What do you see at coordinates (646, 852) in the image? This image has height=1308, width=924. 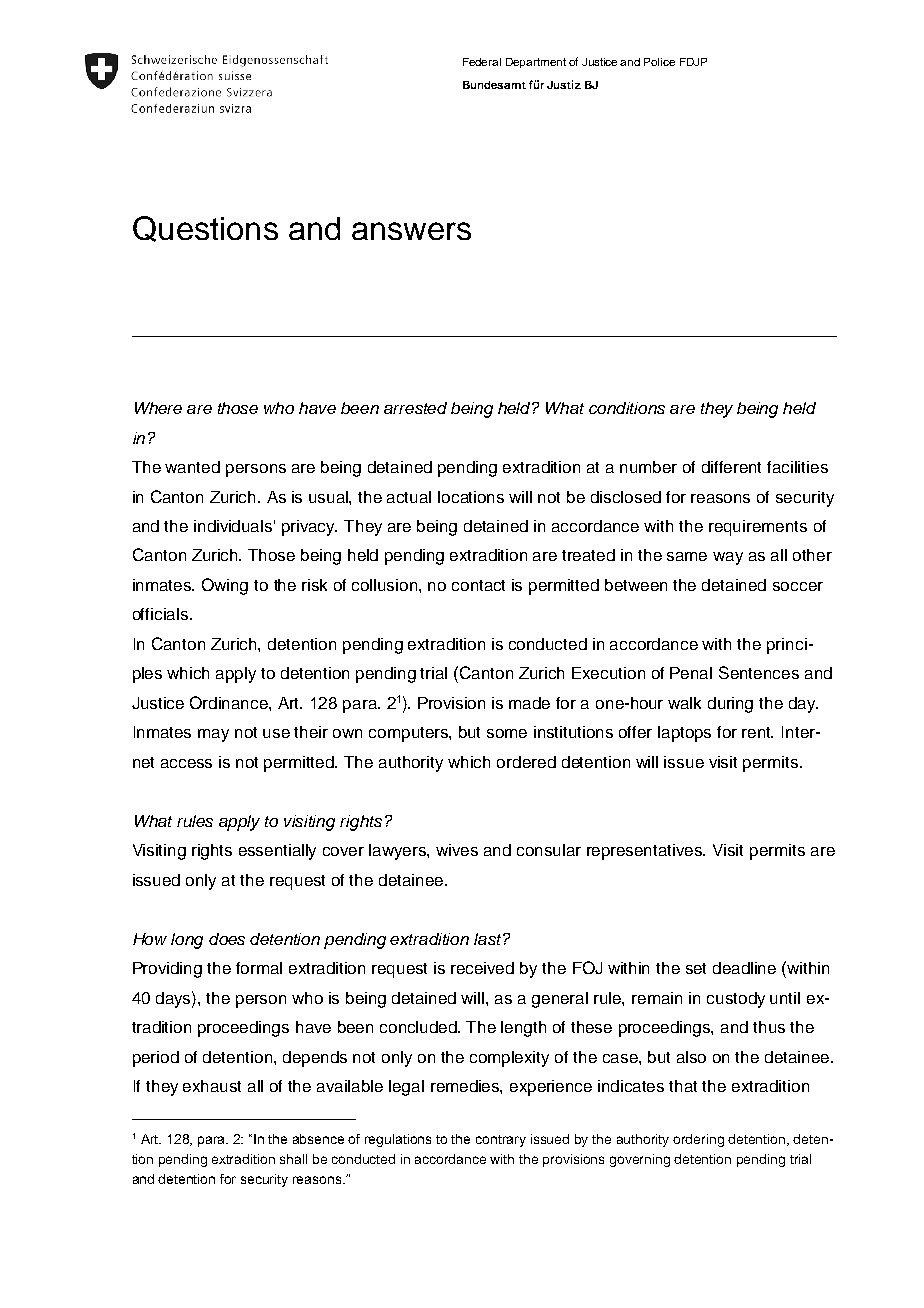 I see `representatives` at bounding box center [646, 852].
